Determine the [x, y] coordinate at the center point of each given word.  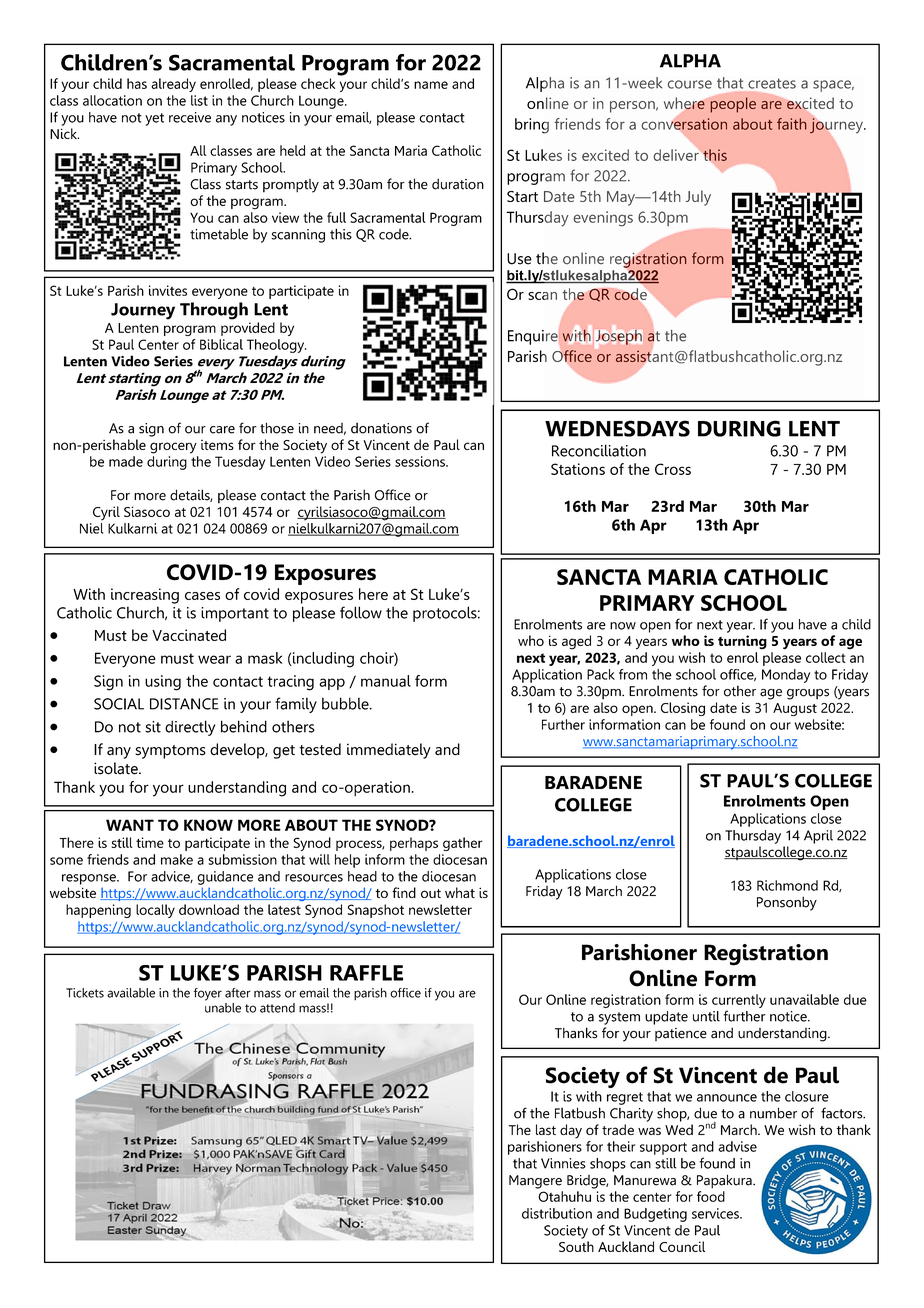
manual [386, 681]
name [431, 85]
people [733, 105]
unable [223, 1008]
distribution [557, 1213]
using [163, 683]
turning [742, 642]
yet [154, 119]
